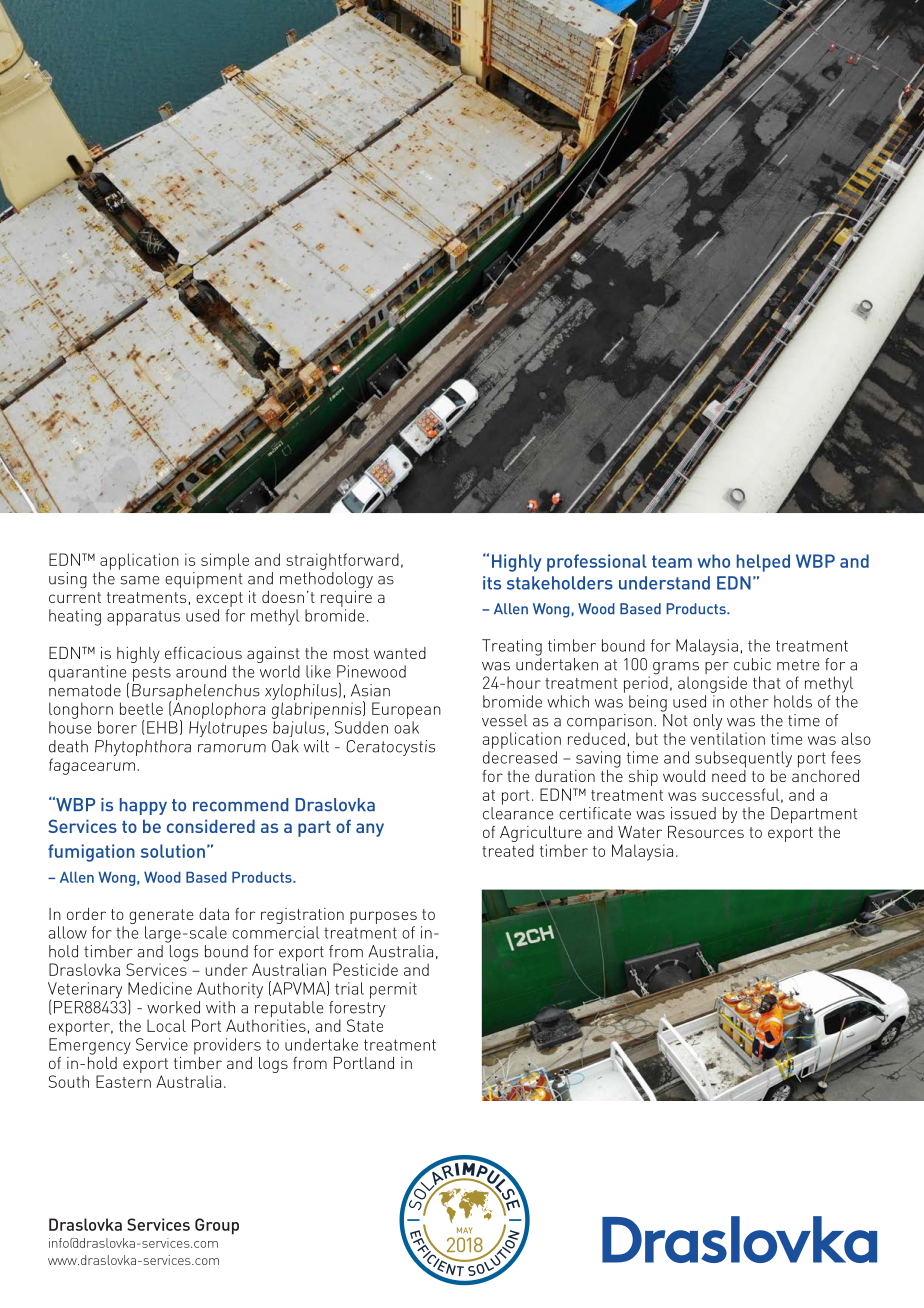  Describe the element at coordinates (383, 917) in the page. I see `purposes` at that location.
